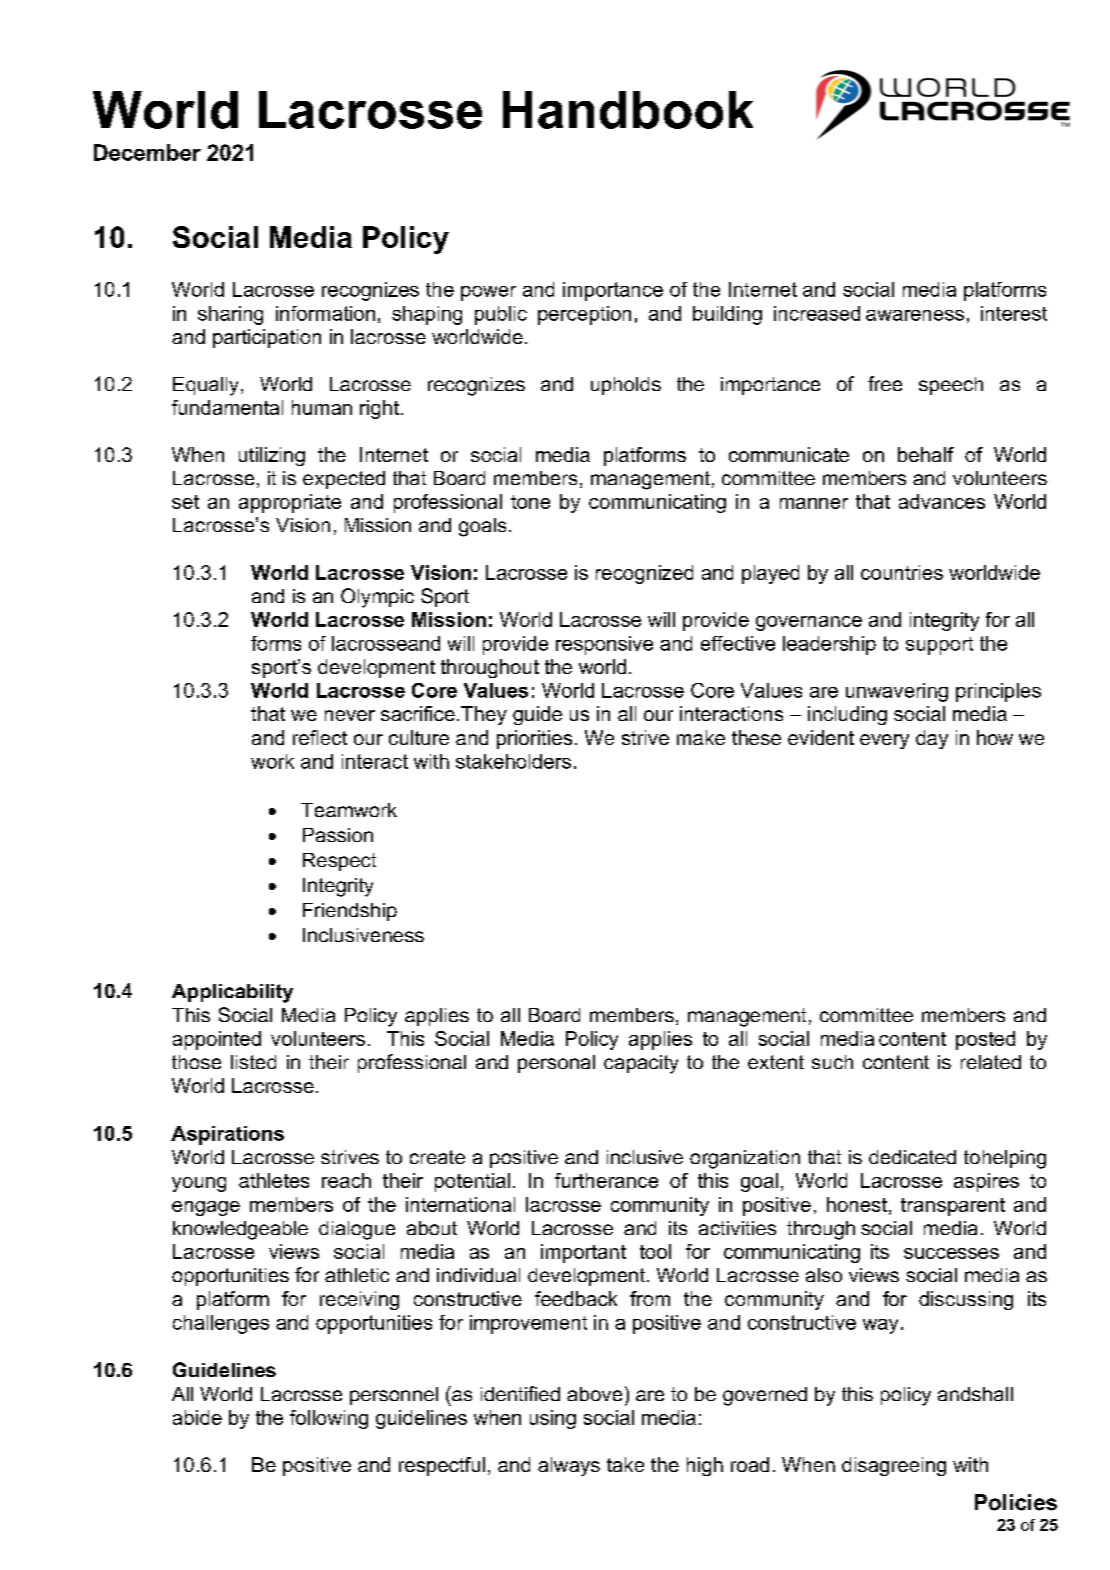 Image resolution: width=1110 pixels, height=1570 pixels. I want to click on Passion, so click(338, 835).
